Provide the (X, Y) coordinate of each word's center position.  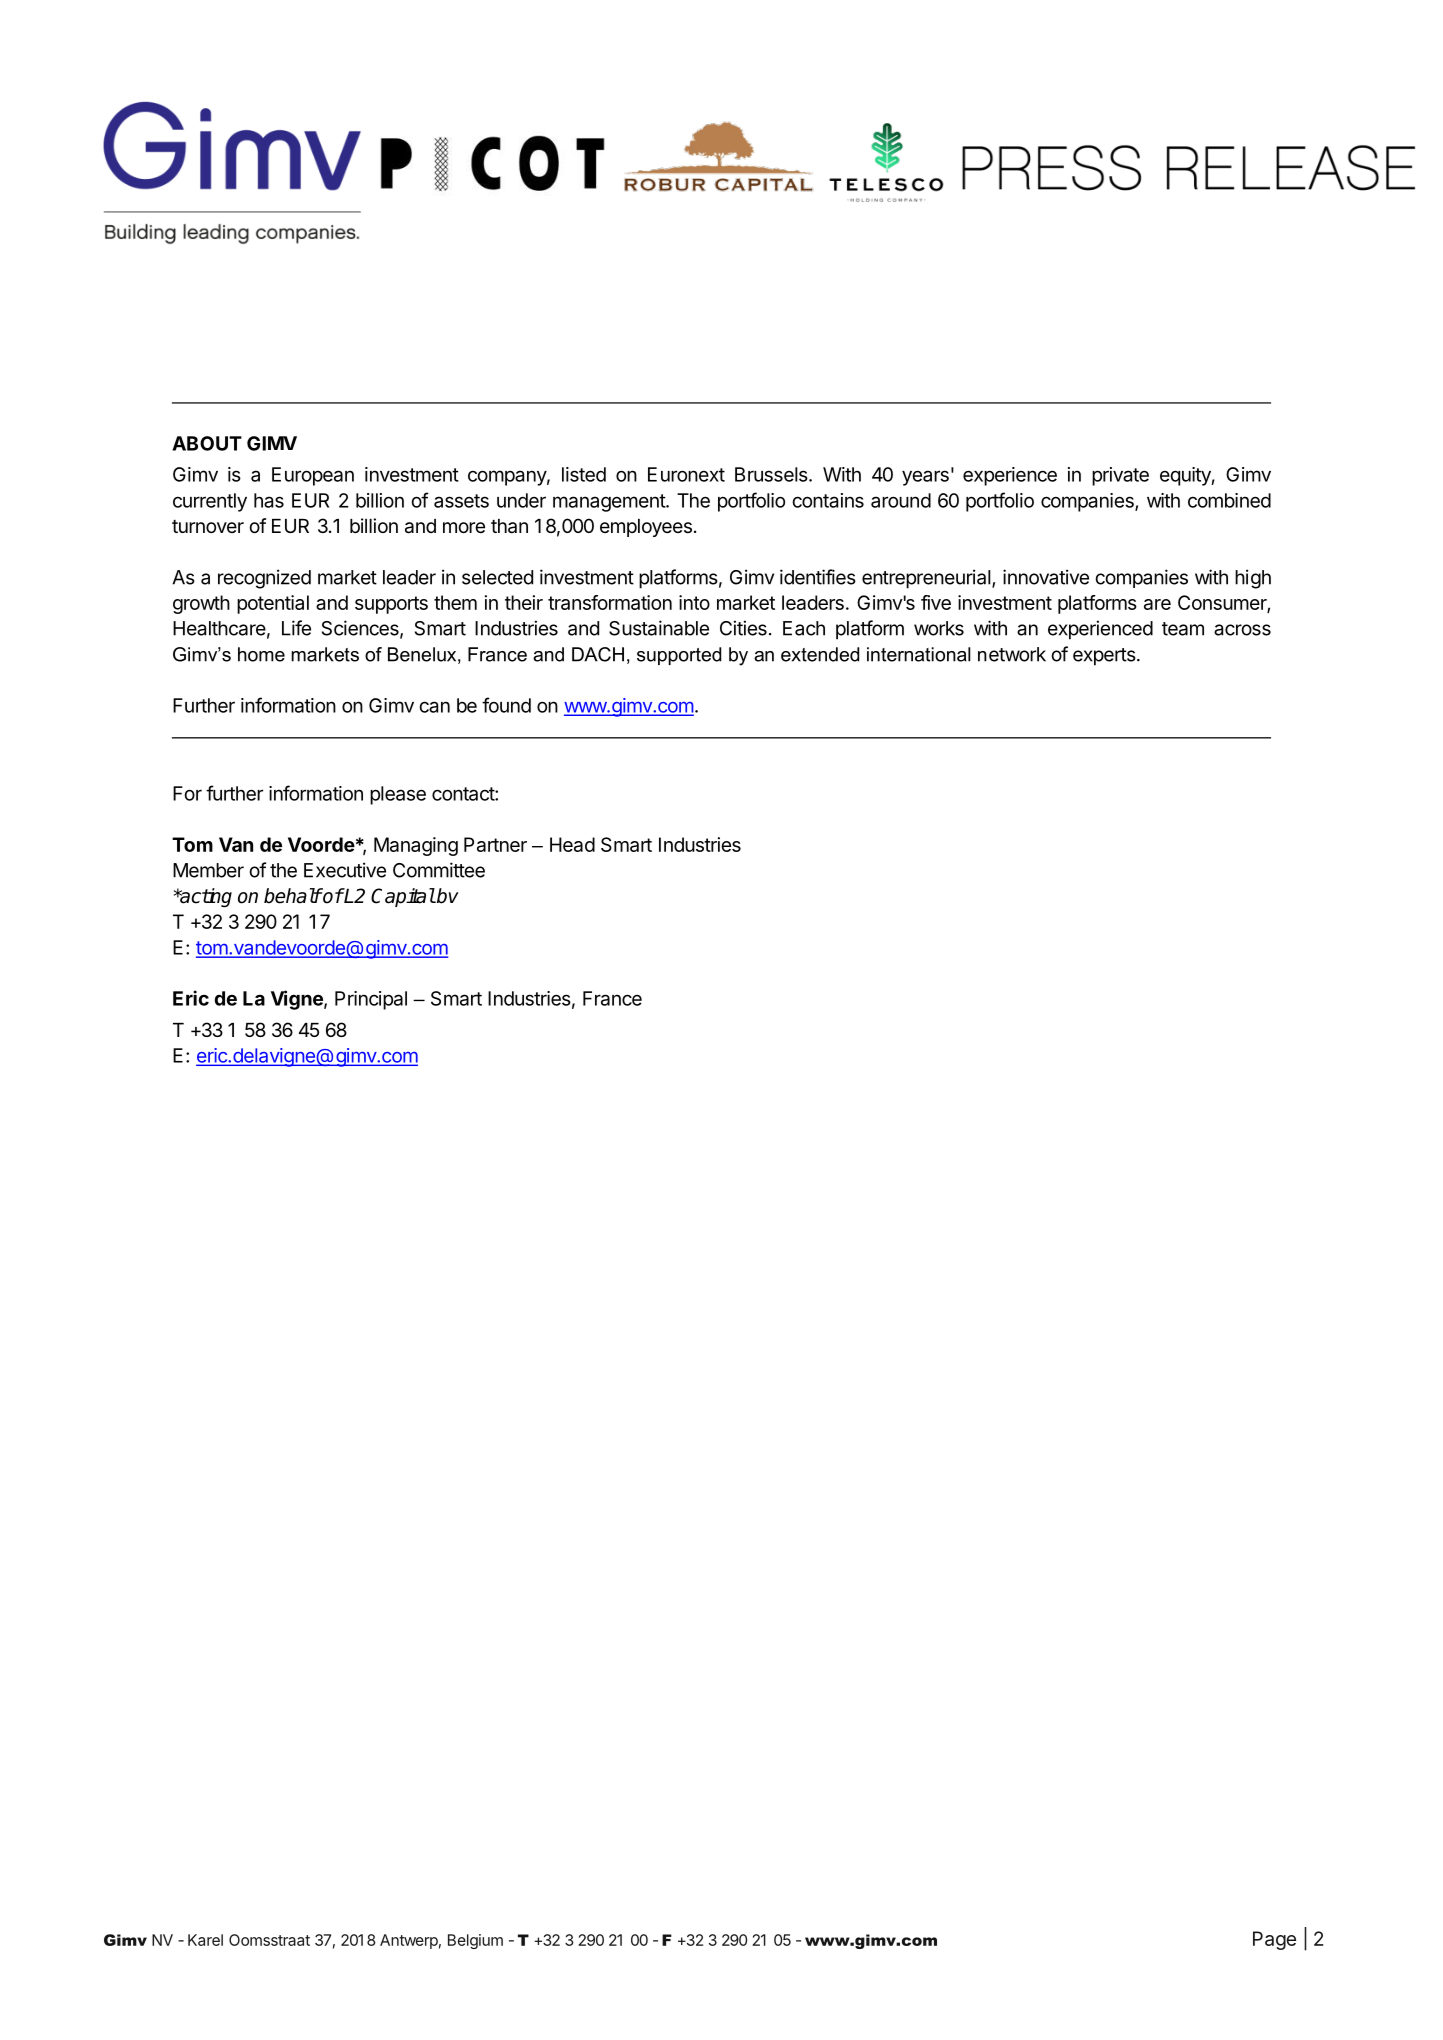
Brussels (772, 474)
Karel (205, 1940)
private (1120, 476)
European (313, 476)
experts (1105, 657)
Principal (371, 1000)
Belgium (475, 1941)
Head (572, 844)
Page (1274, 1940)
